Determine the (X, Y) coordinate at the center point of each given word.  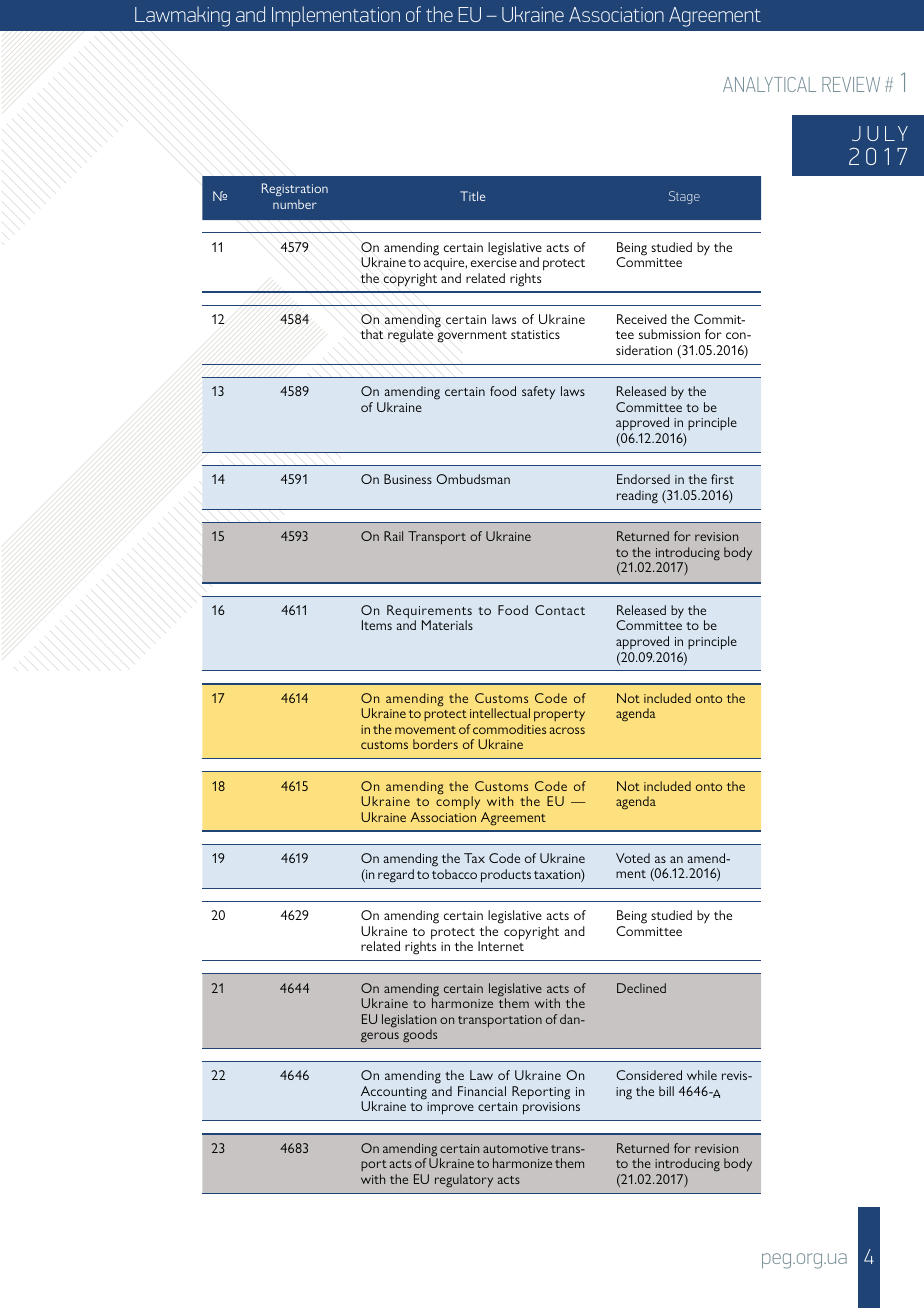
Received (642, 319)
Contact (560, 610)
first (722, 479)
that (371, 334)
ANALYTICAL (769, 84)
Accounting (394, 1094)
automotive (515, 1148)
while (702, 1075)
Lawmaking (182, 16)
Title (472, 196)
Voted (633, 858)
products (506, 876)
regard (396, 876)
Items (377, 625)
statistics (535, 334)
